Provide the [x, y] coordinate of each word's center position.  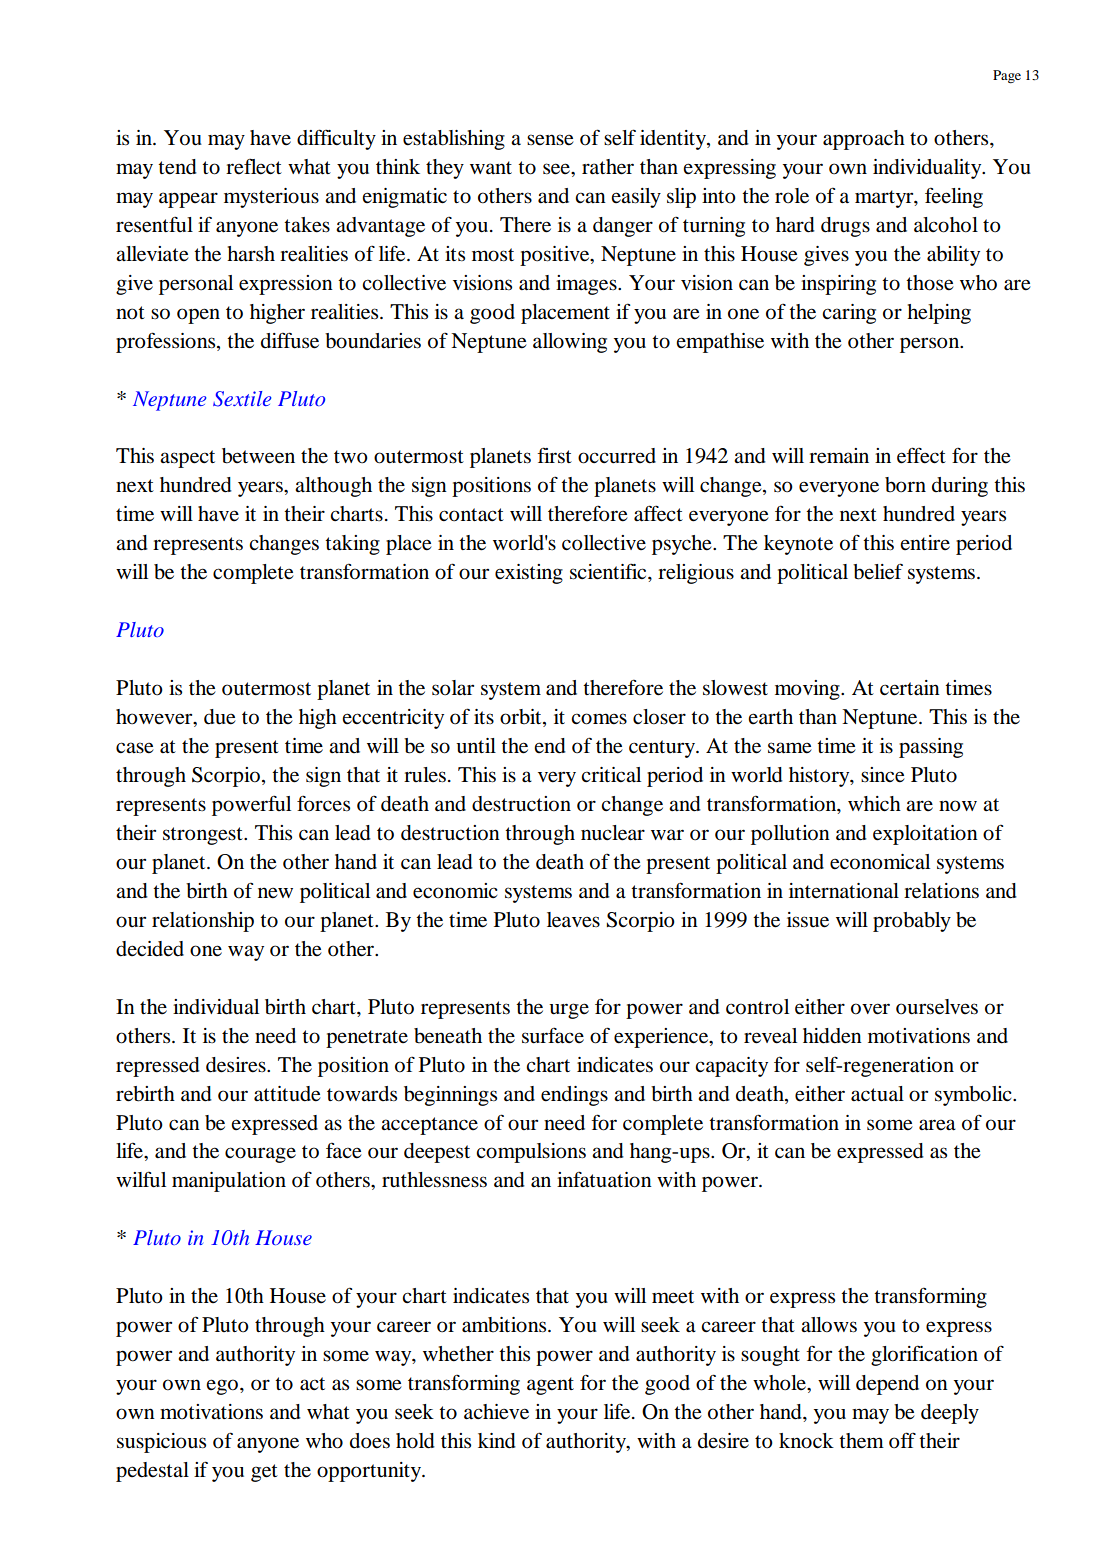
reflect [254, 166]
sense [550, 140]
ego [222, 1387]
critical [611, 774]
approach [864, 140]
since [883, 775]
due [220, 717]
